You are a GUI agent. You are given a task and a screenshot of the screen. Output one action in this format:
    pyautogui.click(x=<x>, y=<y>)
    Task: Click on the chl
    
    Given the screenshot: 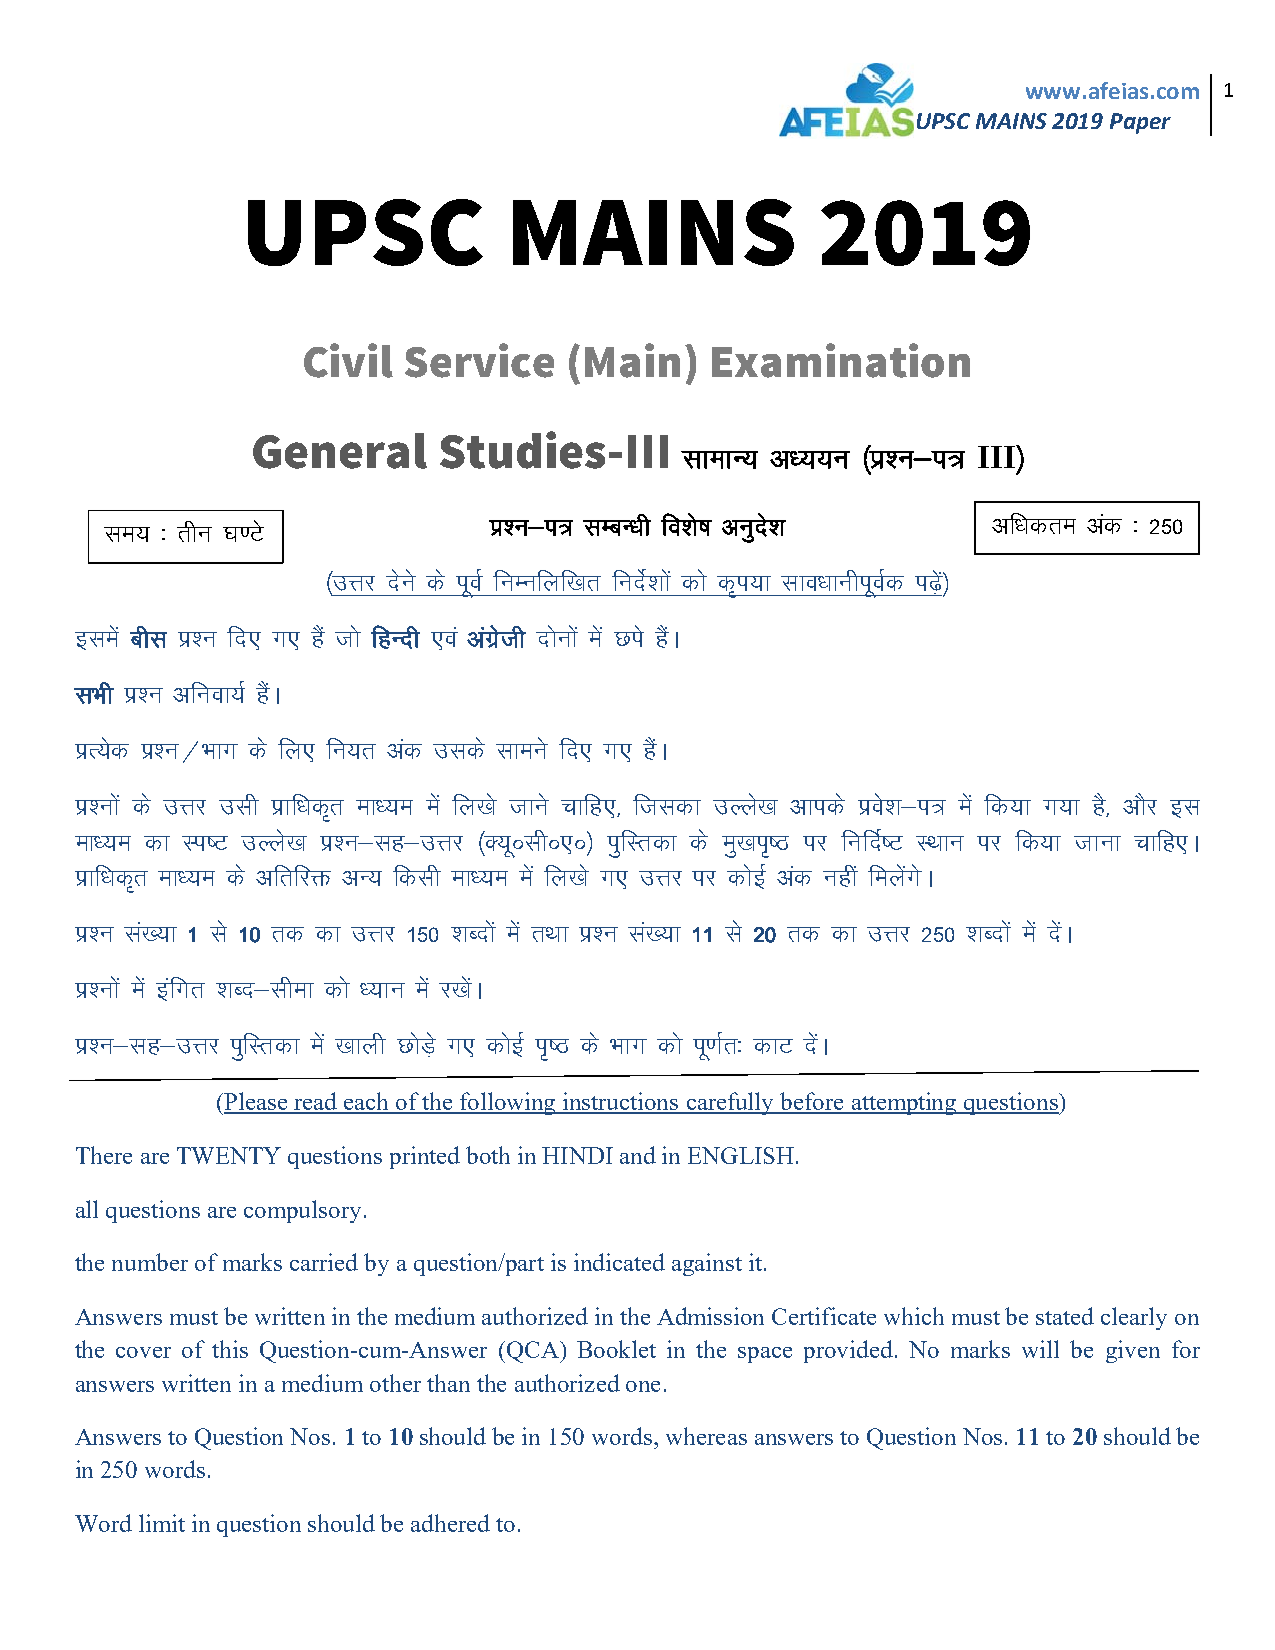 What is the action you would take?
    pyautogui.click(x=148, y=637)
